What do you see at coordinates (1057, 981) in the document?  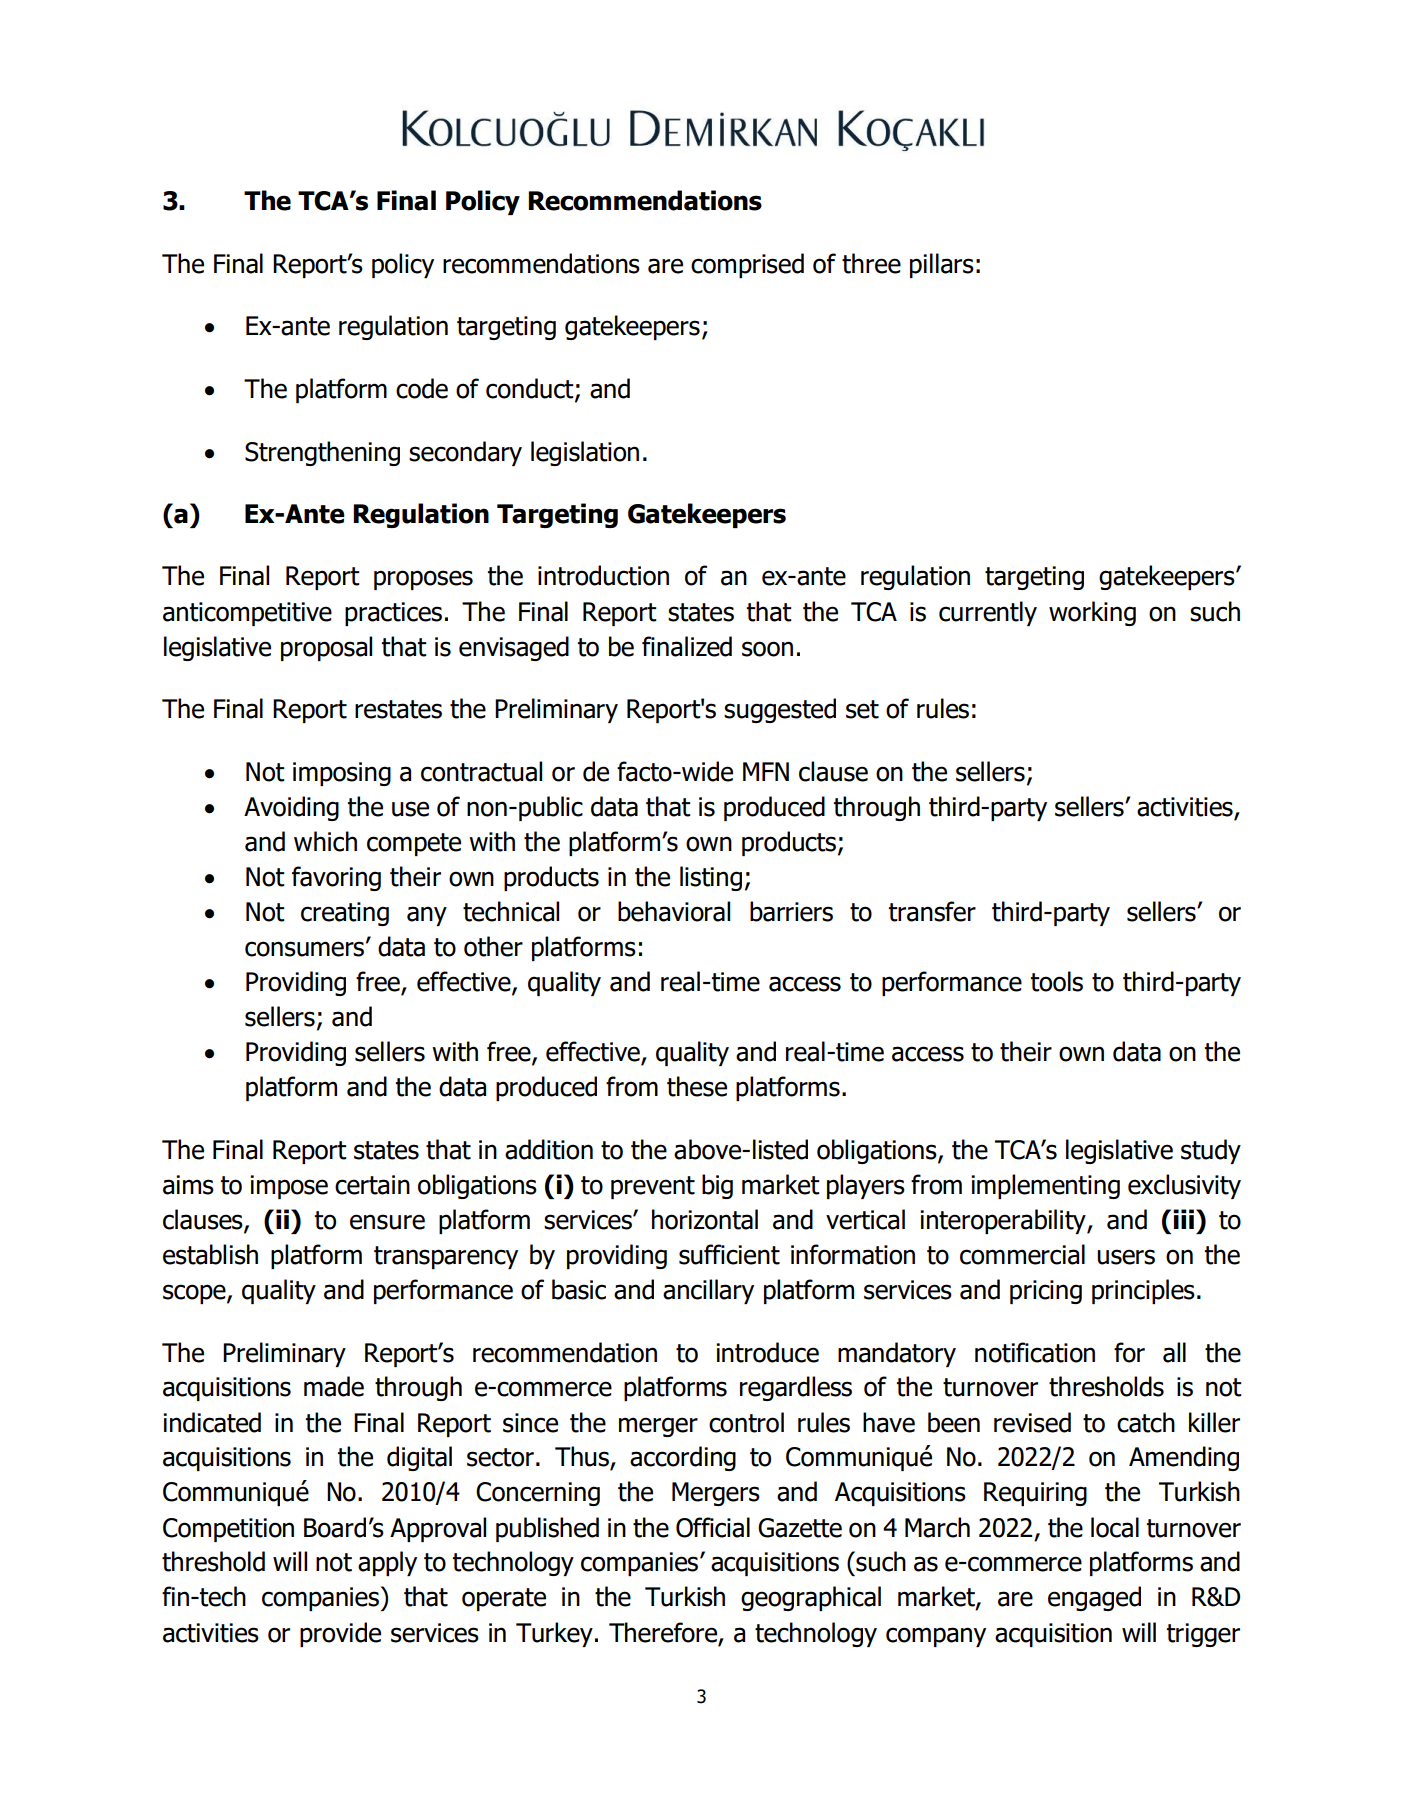 I see `tools` at bounding box center [1057, 981].
